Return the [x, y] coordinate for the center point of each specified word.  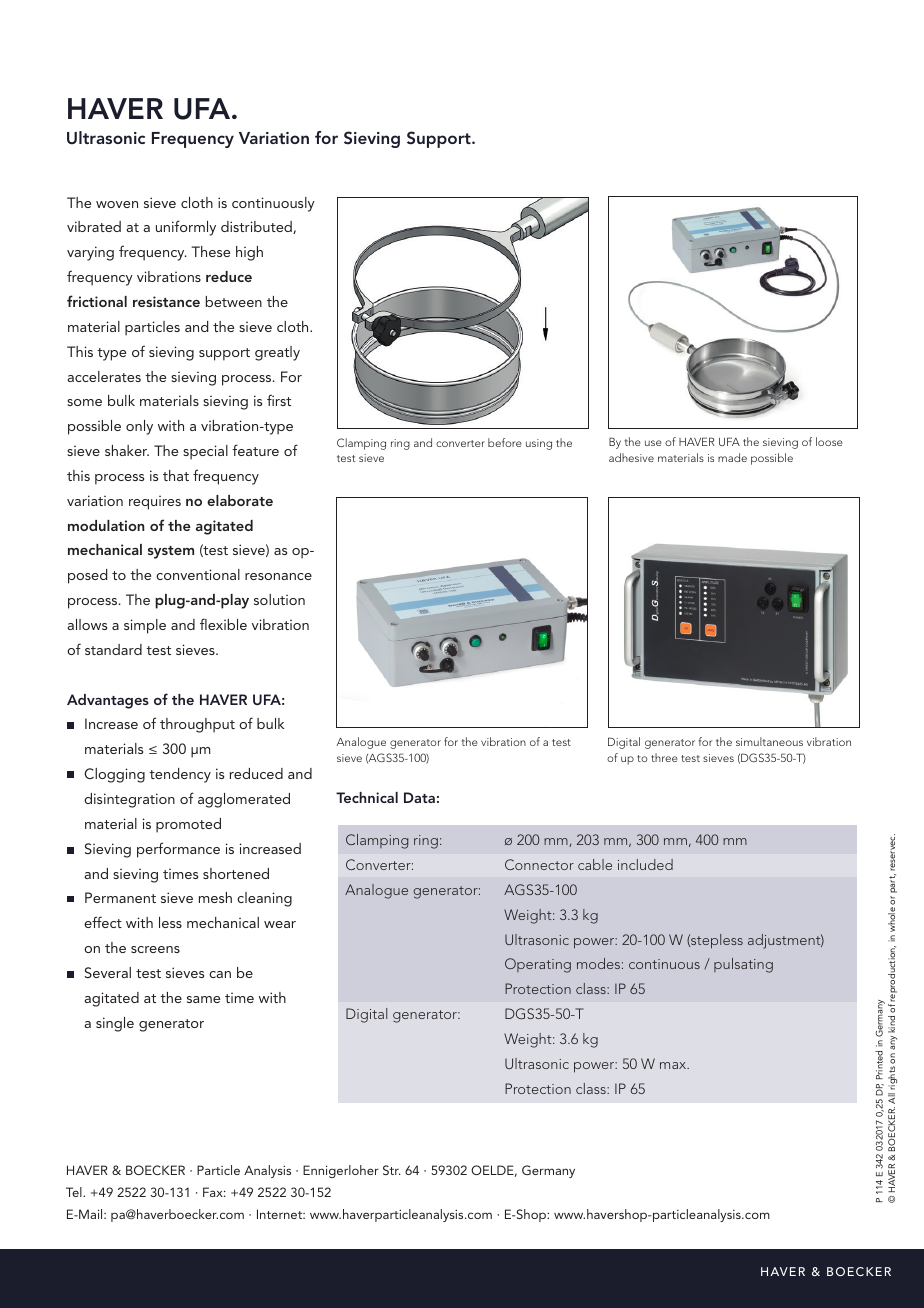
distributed [257, 227]
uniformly [186, 228]
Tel [75, 1192]
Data [419, 797]
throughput [197, 725]
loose [829, 441]
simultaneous [769, 741]
